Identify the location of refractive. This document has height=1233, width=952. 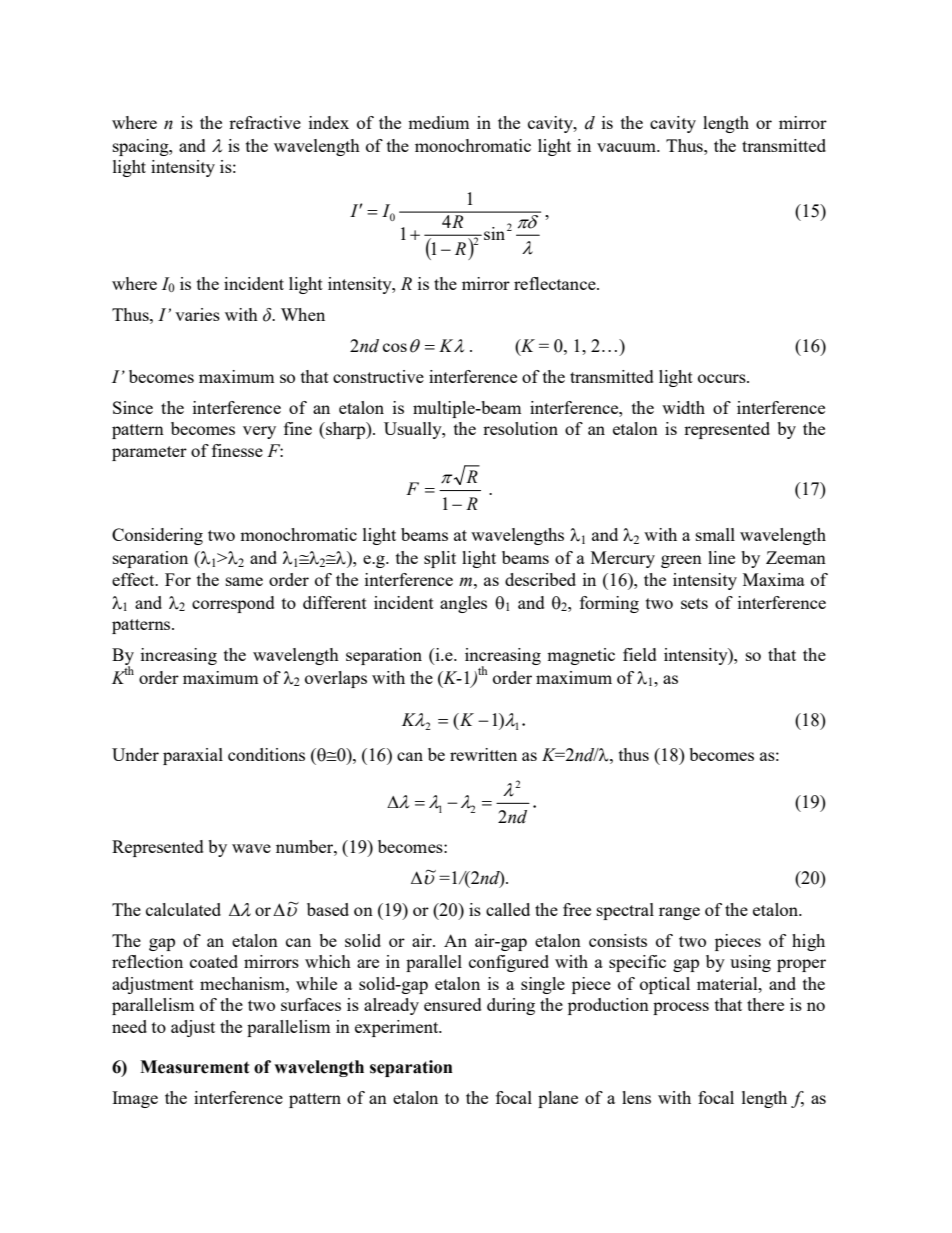
(265, 122).
